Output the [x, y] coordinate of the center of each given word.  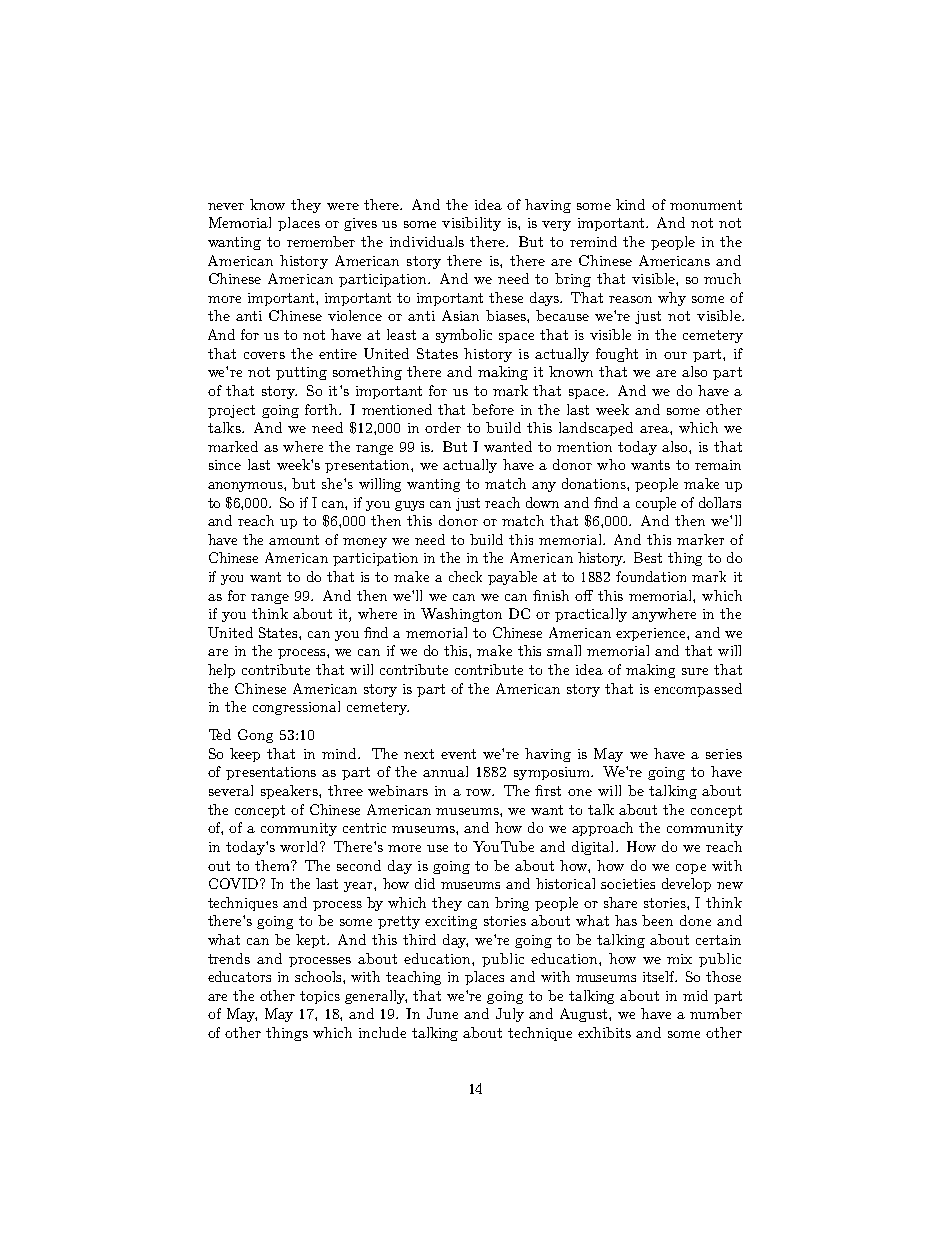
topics [320, 997]
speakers [290, 792]
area [655, 429]
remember [321, 241]
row [479, 792]
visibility [471, 224]
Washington [461, 615]
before [493, 409]
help [221, 671]
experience [652, 634]
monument [706, 205]
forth [322, 409]
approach [602, 829]
